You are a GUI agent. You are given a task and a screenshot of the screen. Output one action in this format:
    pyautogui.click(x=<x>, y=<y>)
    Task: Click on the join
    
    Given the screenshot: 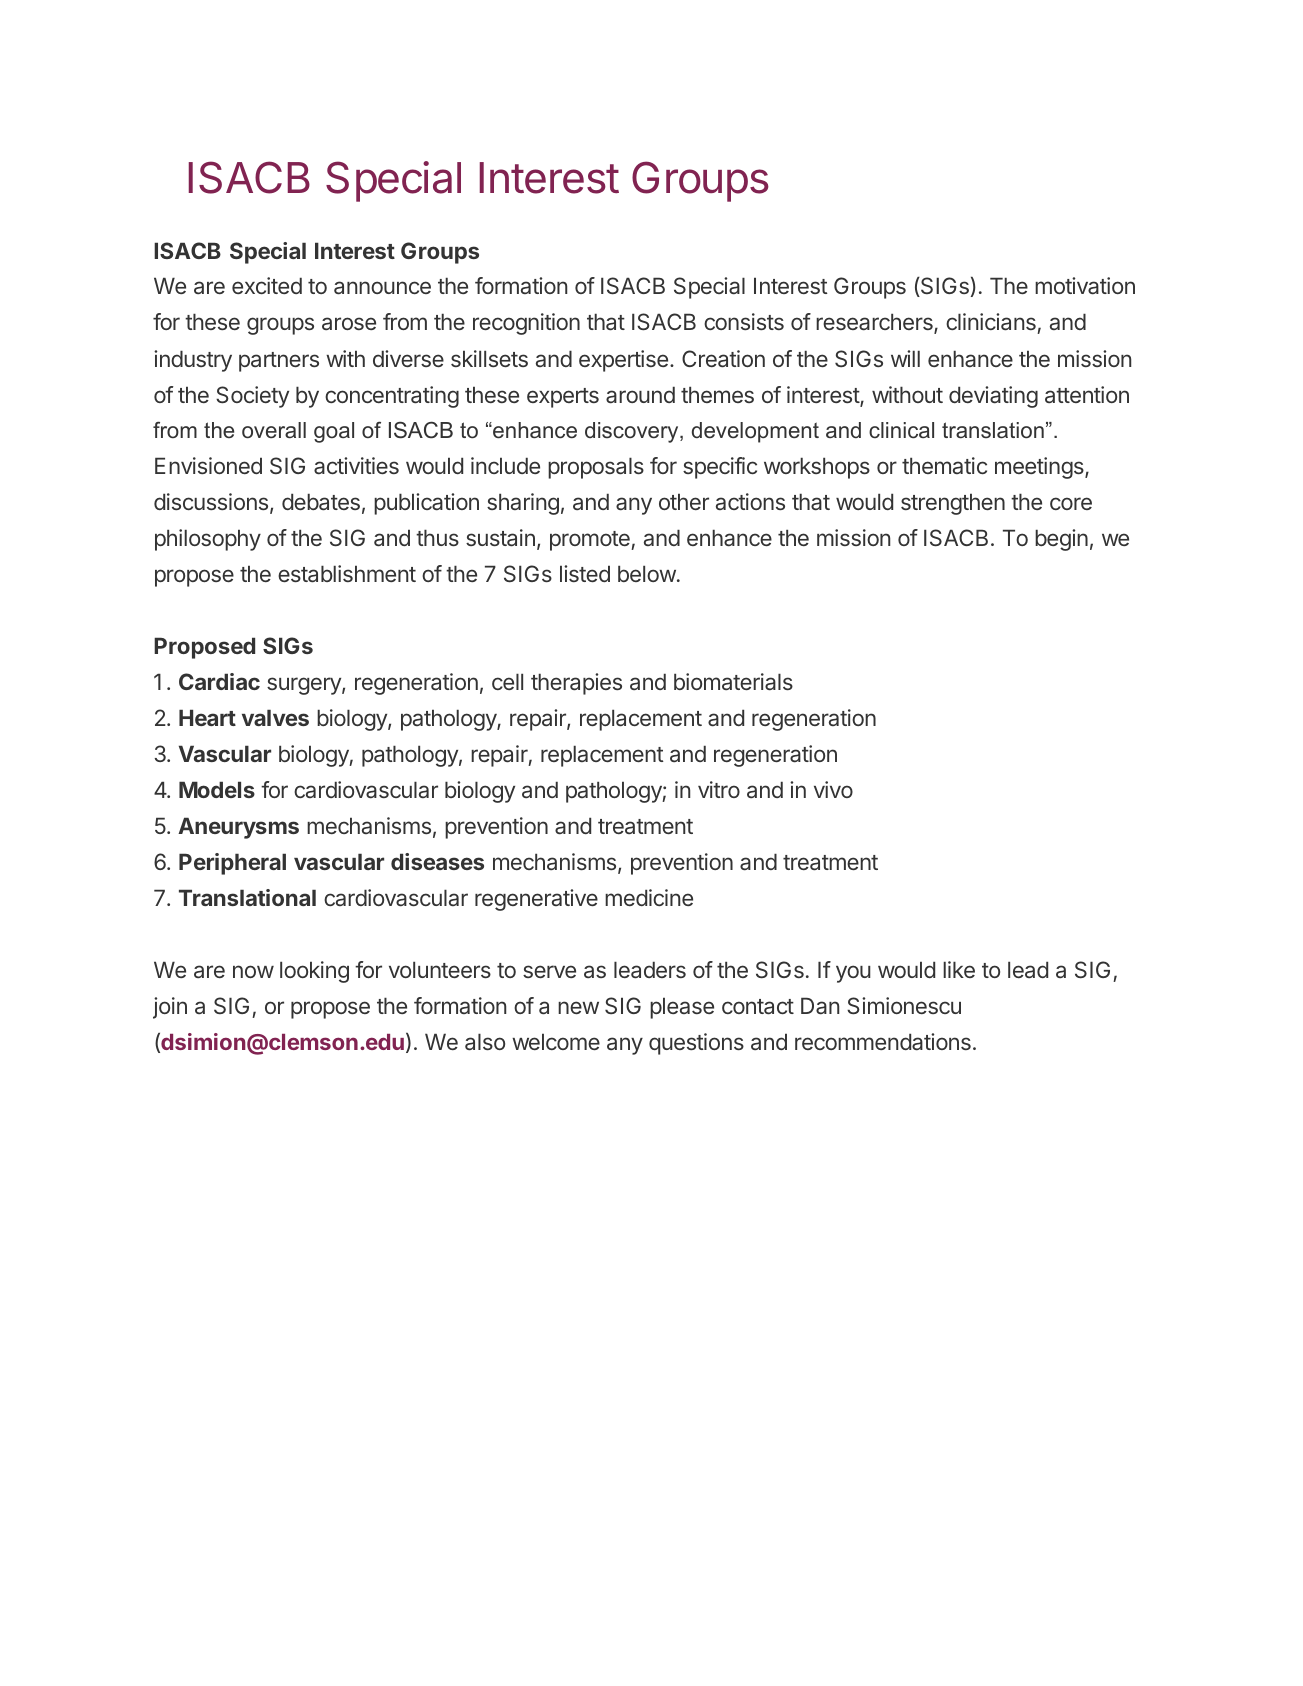 What is the action you would take?
    pyautogui.click(x=170, y=1008)
